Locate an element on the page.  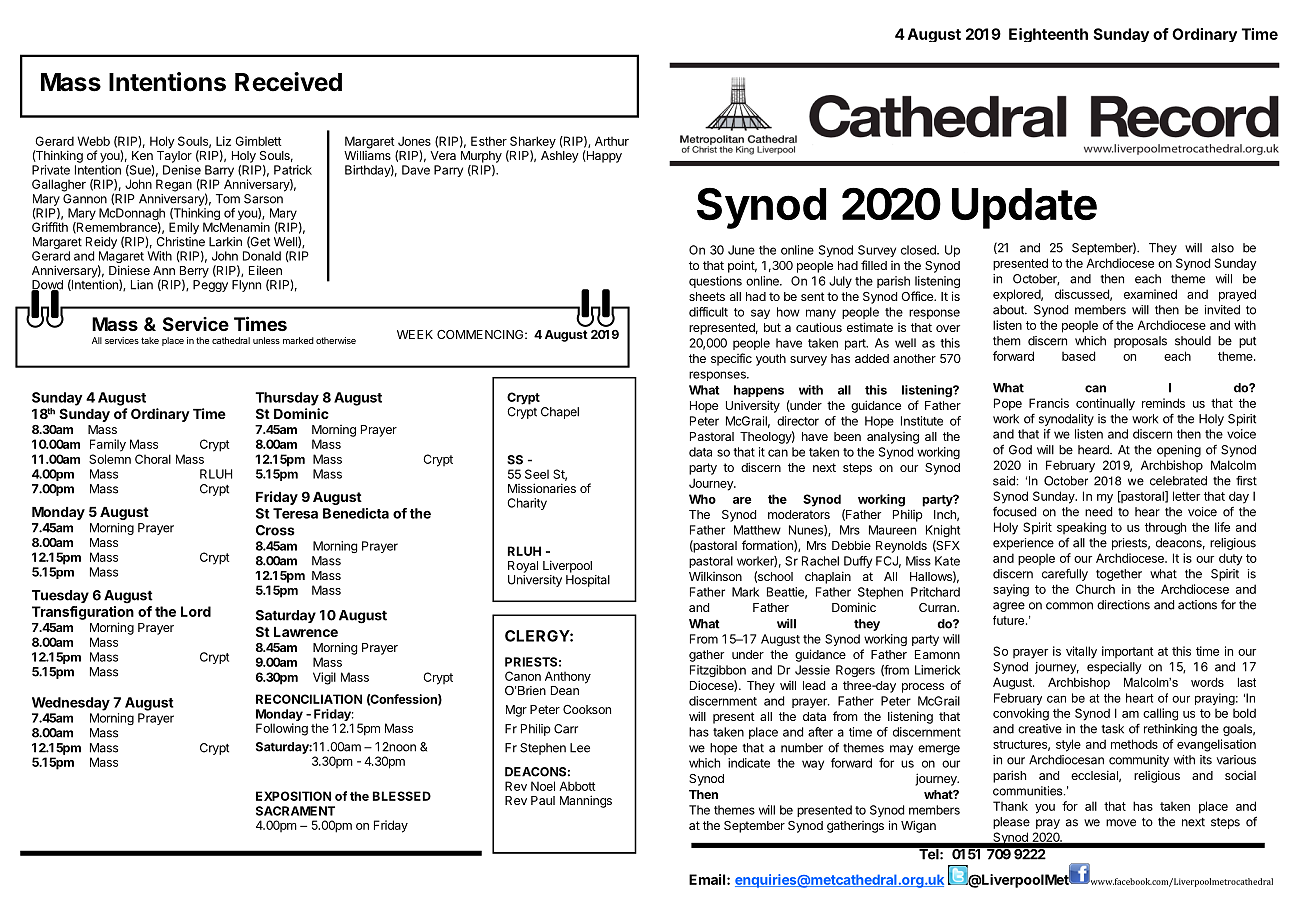
Eighteenth is located at coordinates (1048, 35).
